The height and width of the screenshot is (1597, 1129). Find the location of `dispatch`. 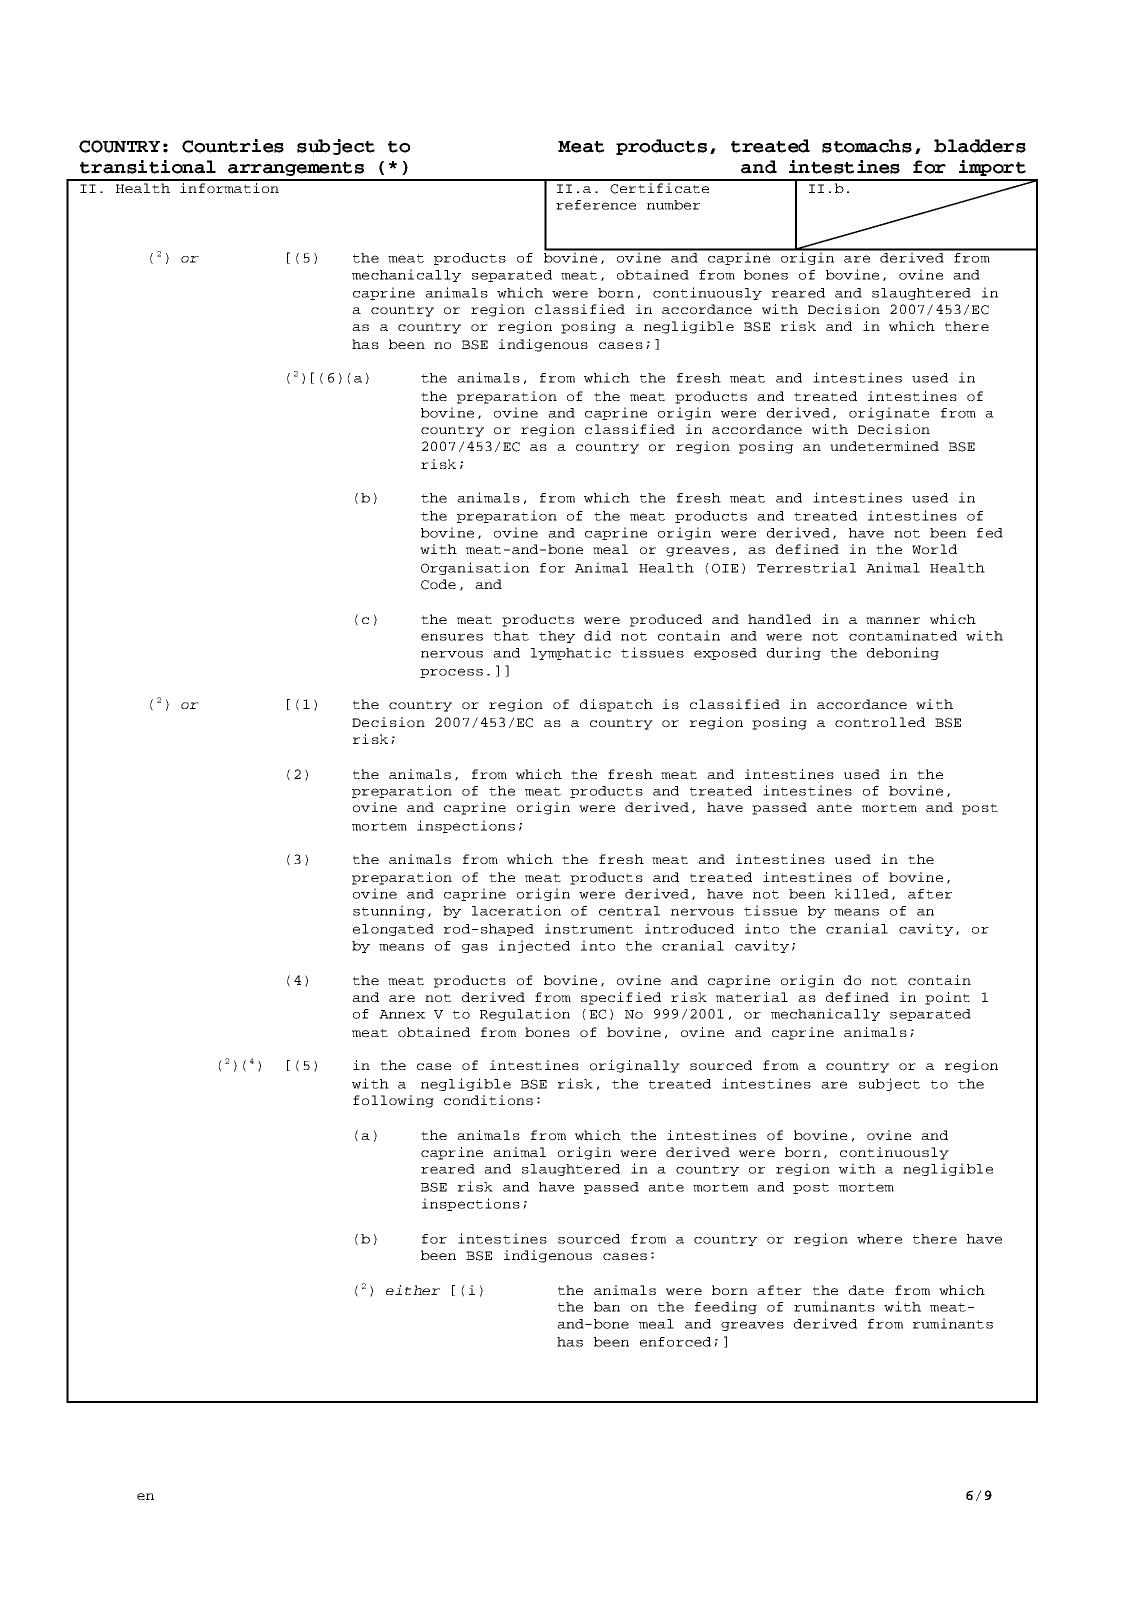

dispatch is located at coordinates (616, 705).
